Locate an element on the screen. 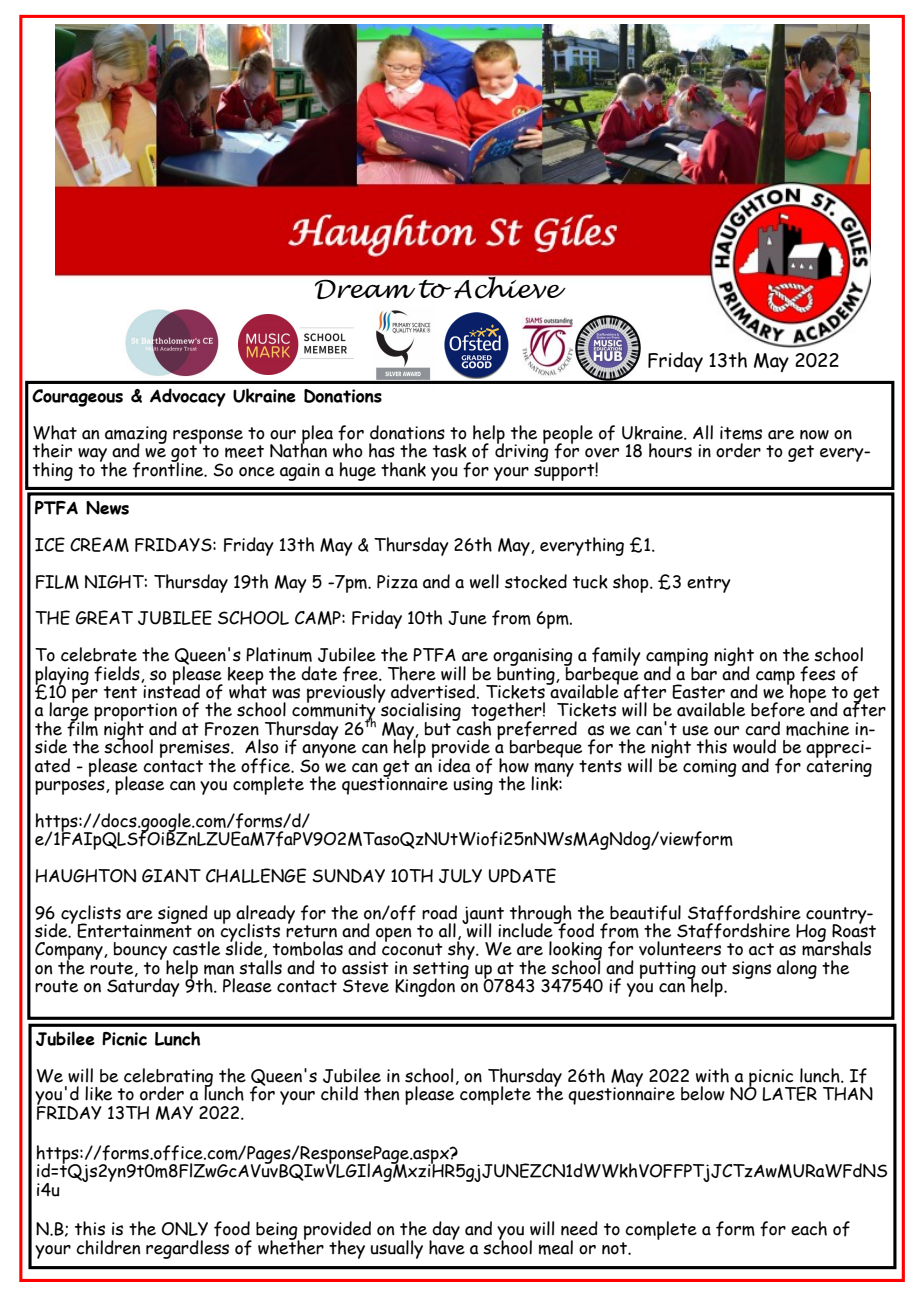 The height and width of the screenshot is (1308, 924). ONLY is located at coordinates (185, 1229).
